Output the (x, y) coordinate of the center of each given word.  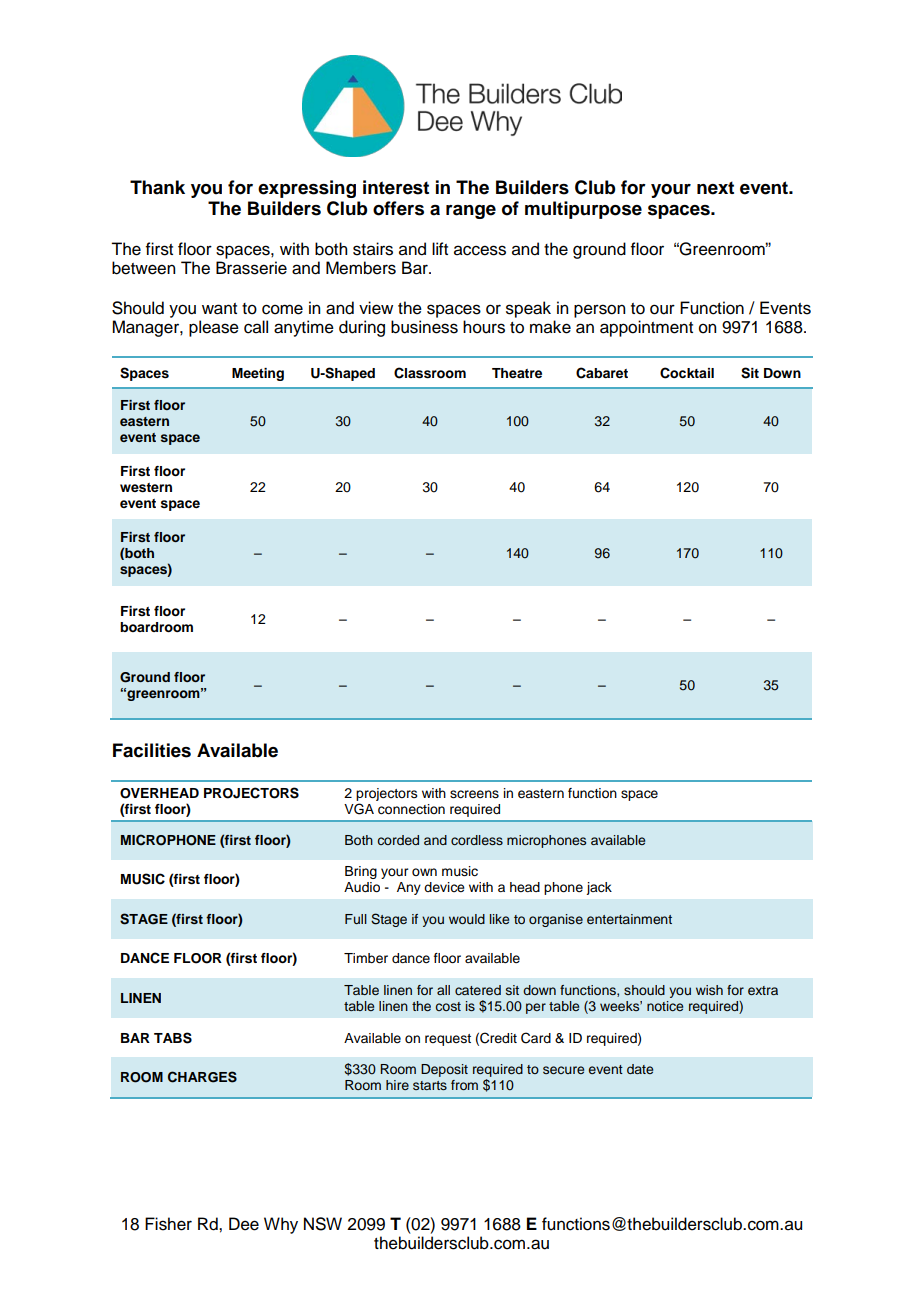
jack (599, 888)
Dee (244, 1224)
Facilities (152, 750)
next (715, 188)
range (471, 212)
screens (474, 794)
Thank (157, 187)
